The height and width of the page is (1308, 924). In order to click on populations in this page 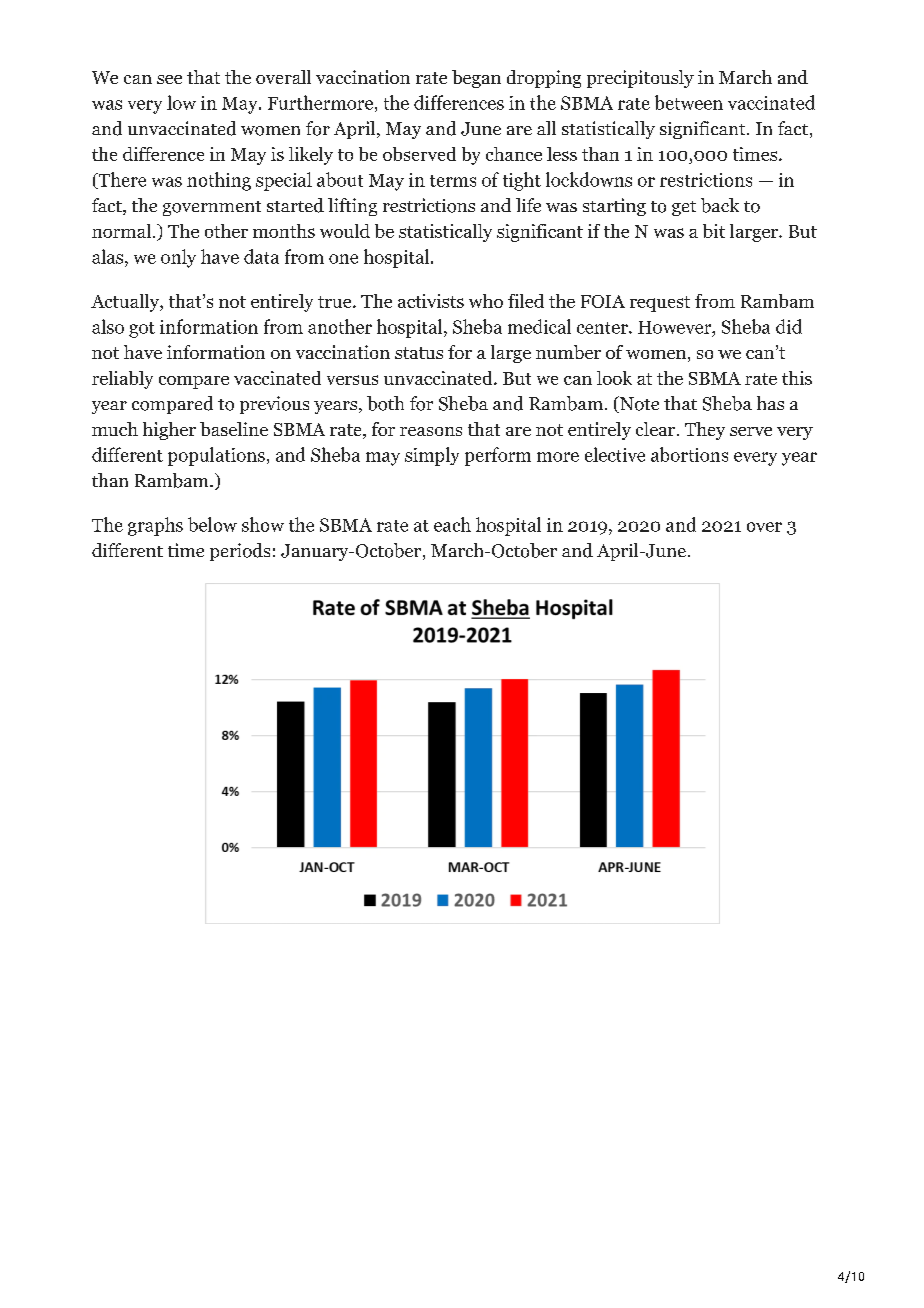, I will do `click(216, 456)`.
